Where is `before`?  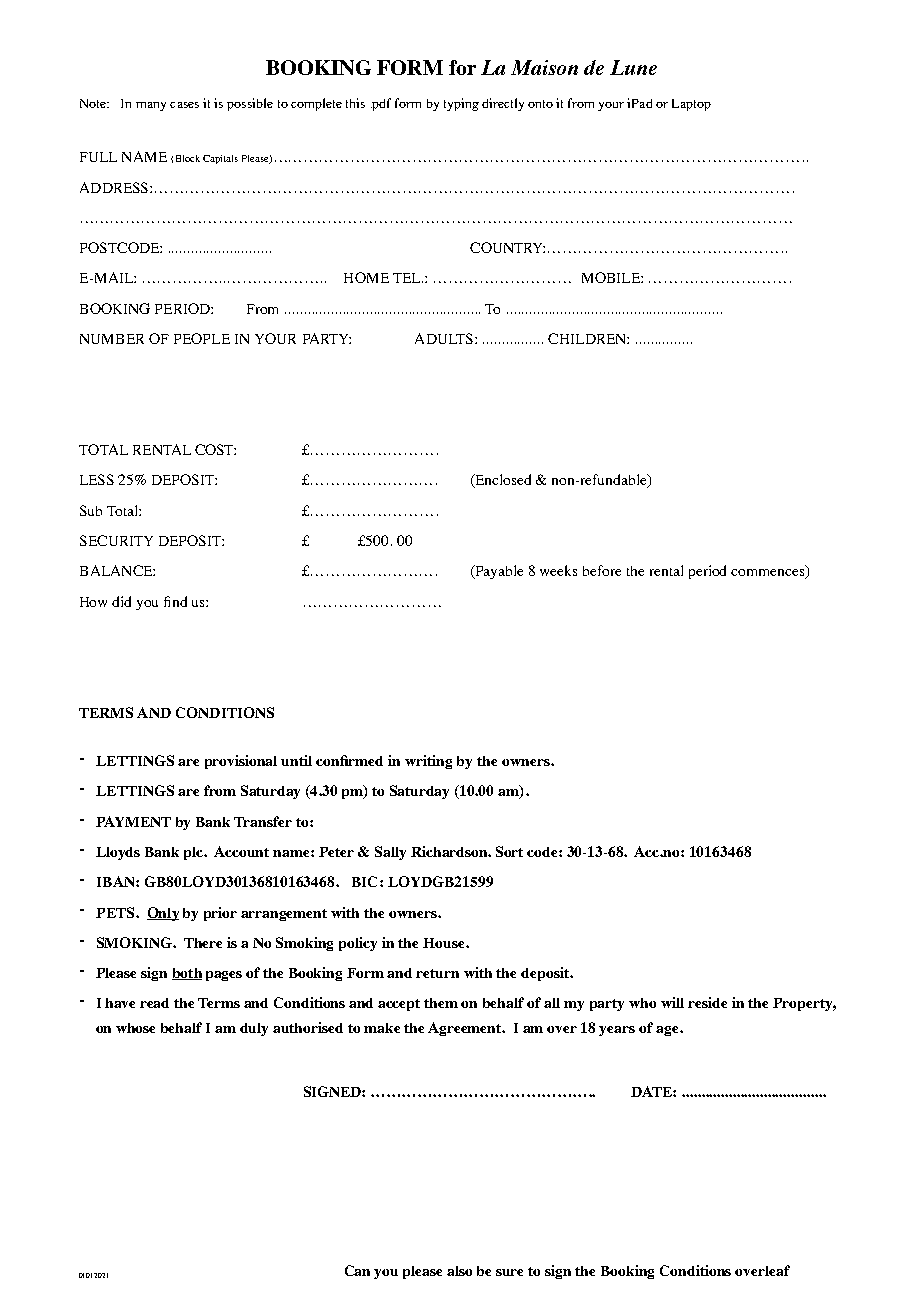 before is located at coordinates (602, 570).
